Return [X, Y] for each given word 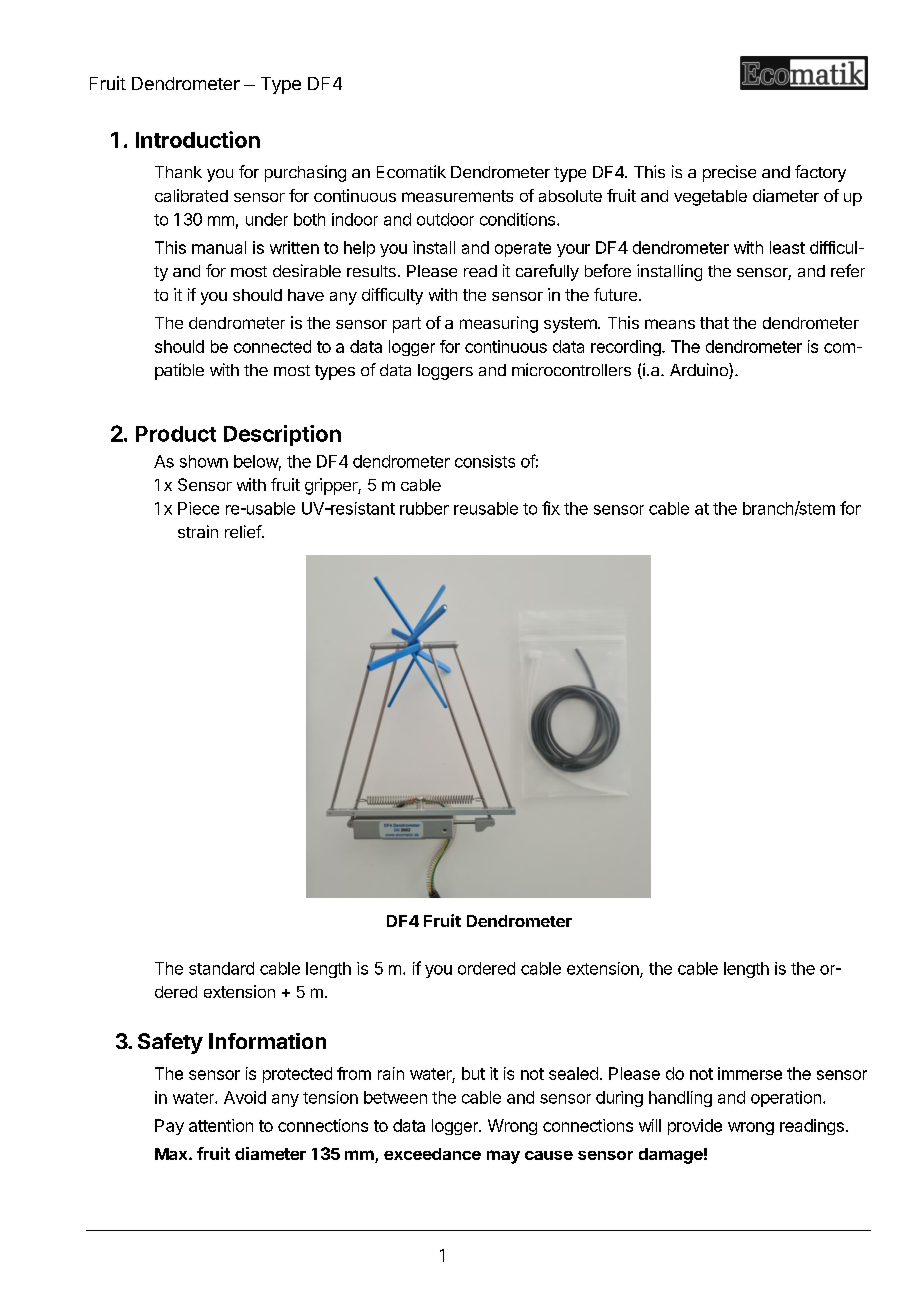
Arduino [700, 371]
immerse [750, 1073]
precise [729, 173]
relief [244, 531]
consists [485, 461]
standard [221, 968]
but [473, 1073]
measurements [457, 196]
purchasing [305, 173]
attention [221, 1125]
